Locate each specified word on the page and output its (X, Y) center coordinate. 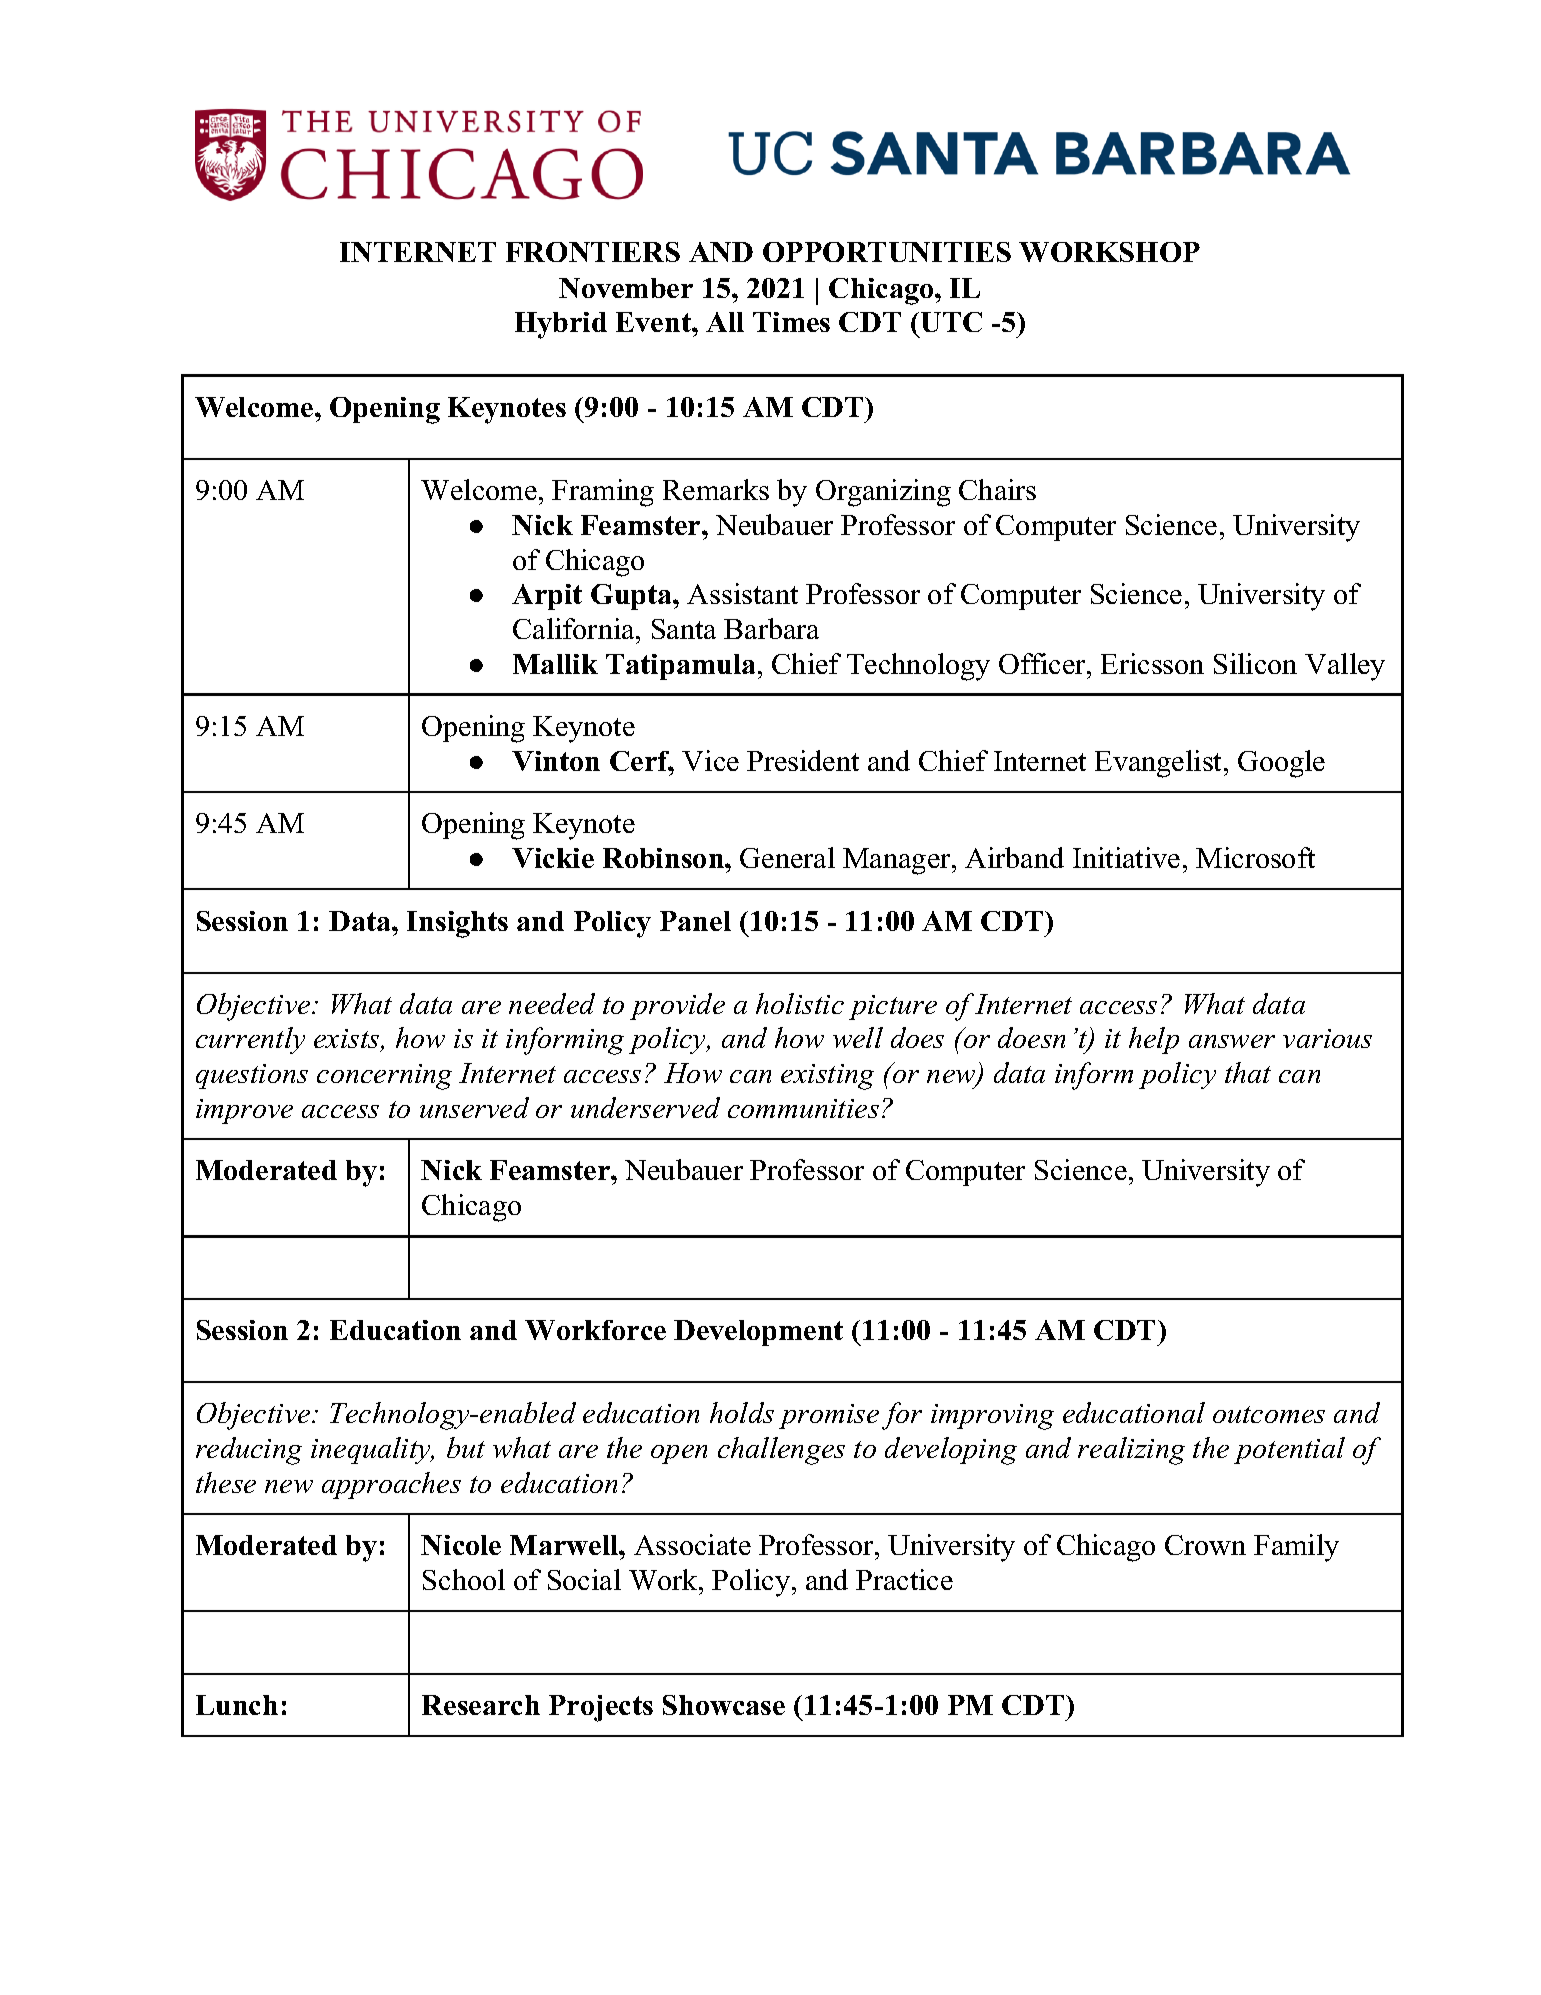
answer (1232, 1041)
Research (481, 1705)
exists (348, 1040)
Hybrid (561, 325)
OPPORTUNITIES (887, 252)
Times (791, 322)
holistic (800, 1003)
